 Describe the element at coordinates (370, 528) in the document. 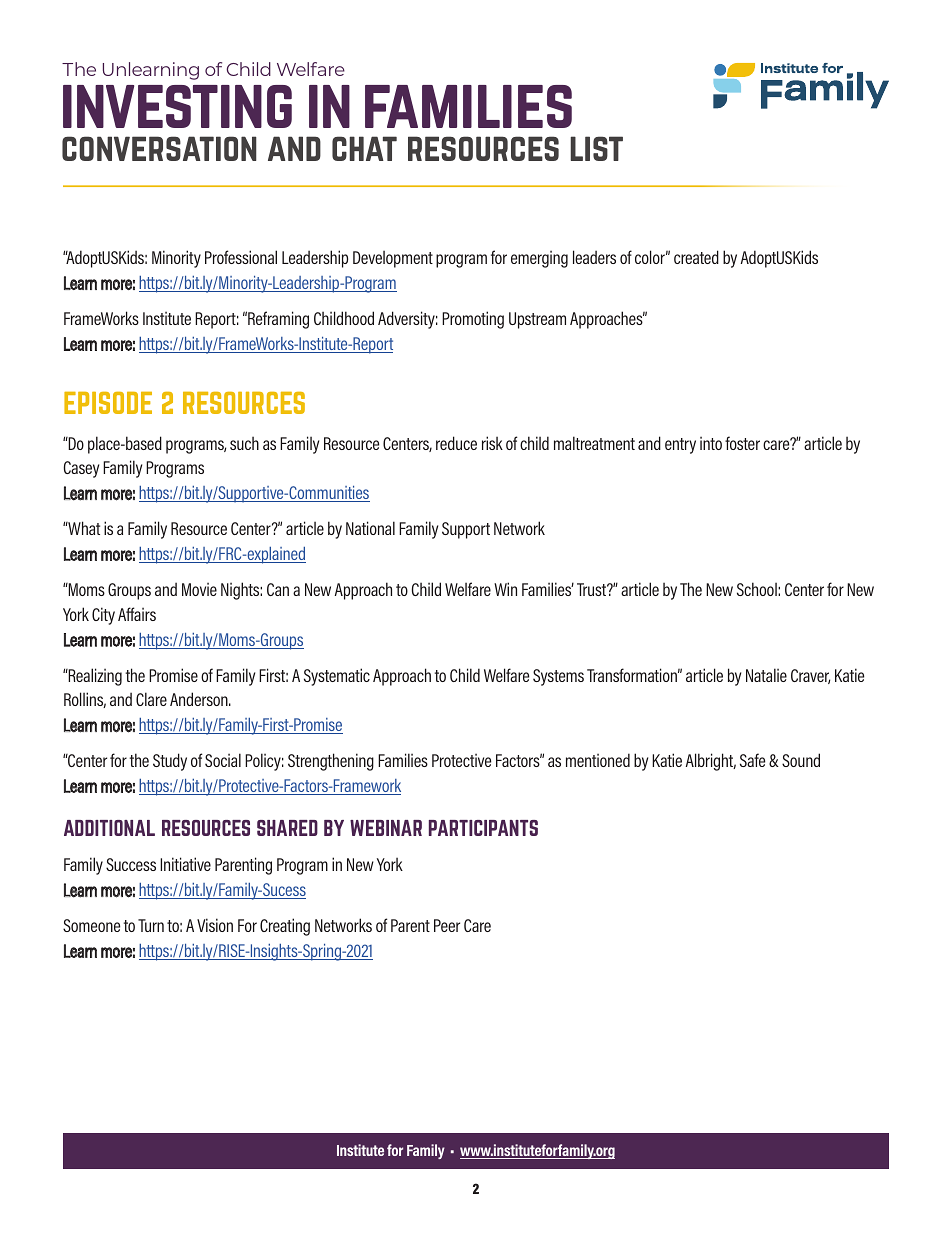

I see `National` at that location.
